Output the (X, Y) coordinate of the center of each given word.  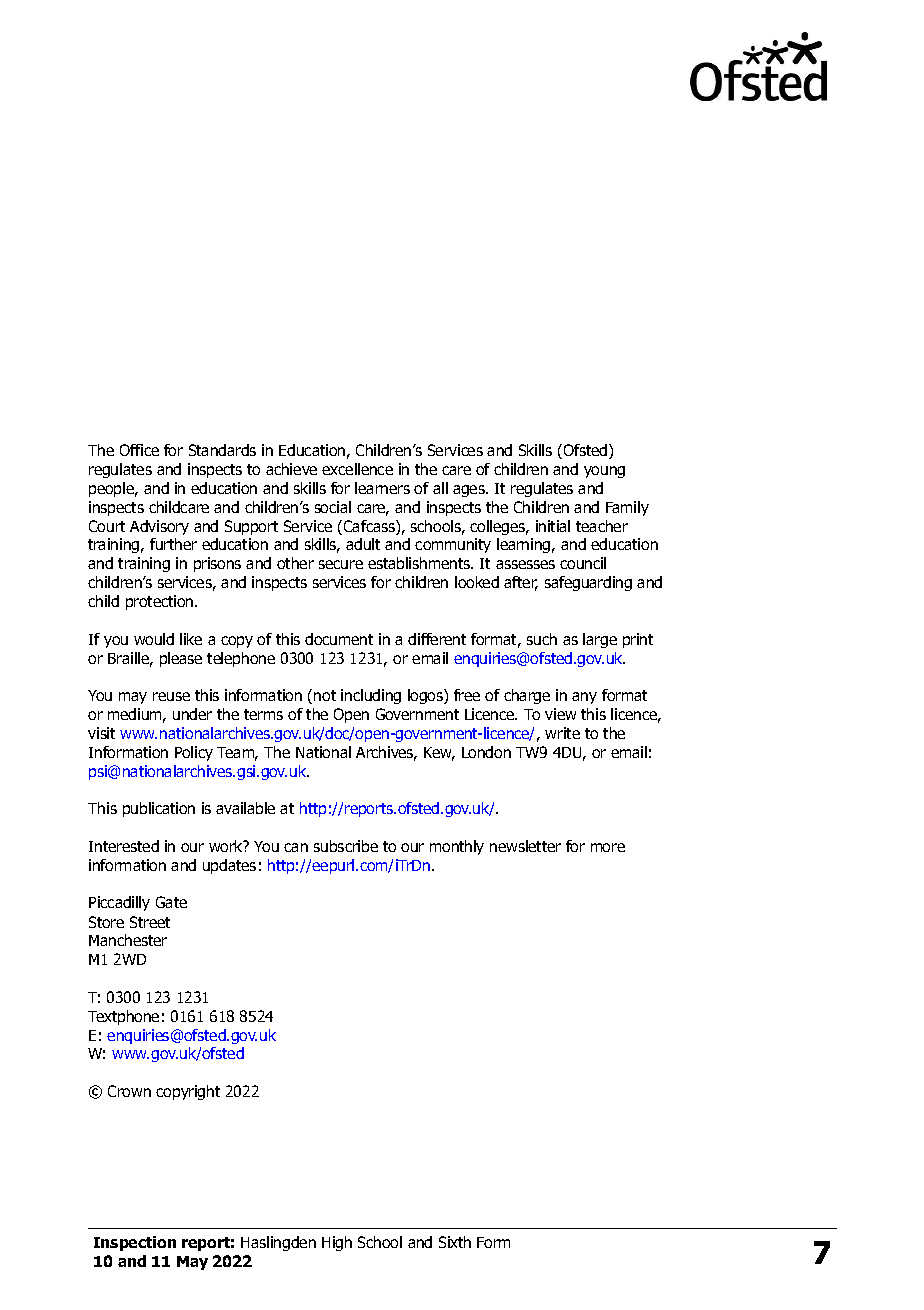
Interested (124, 846)
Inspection (135, 1243)
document (339, 639)
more (608, 847)
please (181, 659)
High (337, 1243)
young (604, 472)
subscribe (346, 846)
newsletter (525, 846)
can (296, 847)
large (600, 640)
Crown (129, 1091)
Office (139, 450)
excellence (357, 469)
